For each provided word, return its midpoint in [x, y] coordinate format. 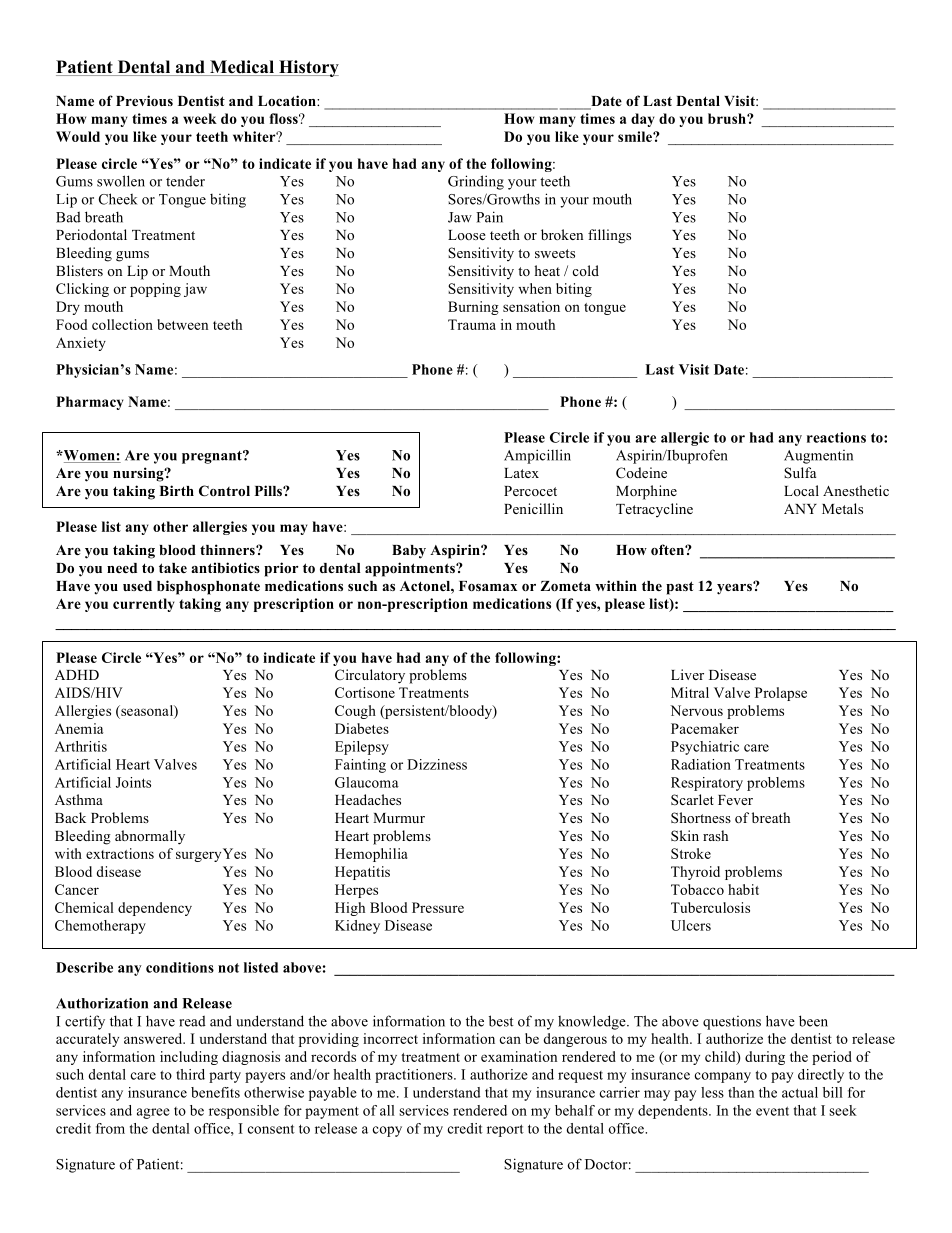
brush [728, 118]
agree [153, 1113]
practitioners [415, 1076]
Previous [144, 100]
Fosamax [488, 586]
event [772, 1111]
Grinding [476, 182]
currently [143, 605]
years [735, 588]
